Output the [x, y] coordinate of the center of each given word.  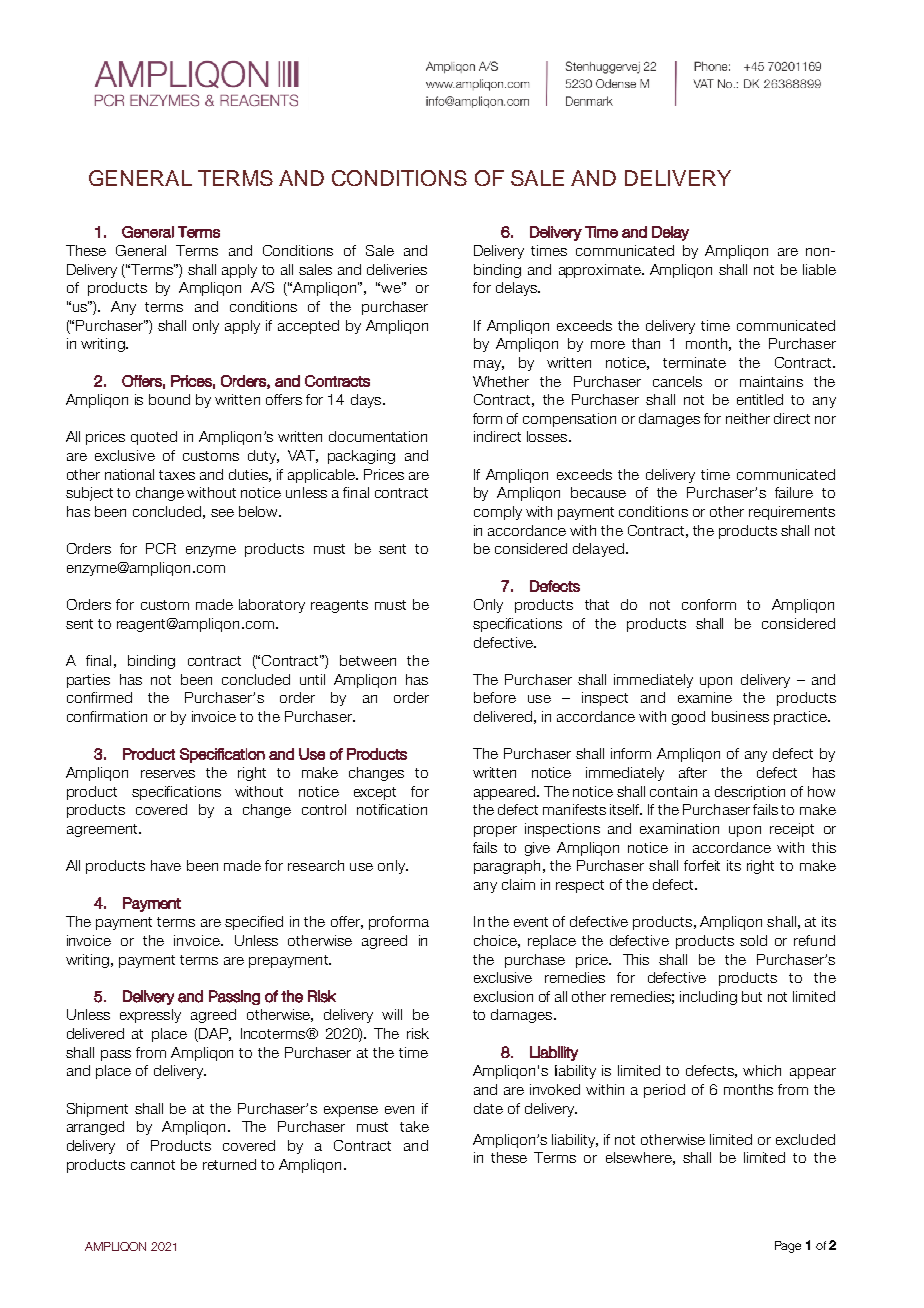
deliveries [397, 269]
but [752, 996]
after [693, 772]
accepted [308, 327]
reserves [168, 774]
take [414, 1126]
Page [788, 1247]
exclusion [503, 996]
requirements [792, 513]
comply [498, 513]
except [375, 793]
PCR [161, 548]
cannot [153, 1165]
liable [819, 269]
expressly [150, 1016]
